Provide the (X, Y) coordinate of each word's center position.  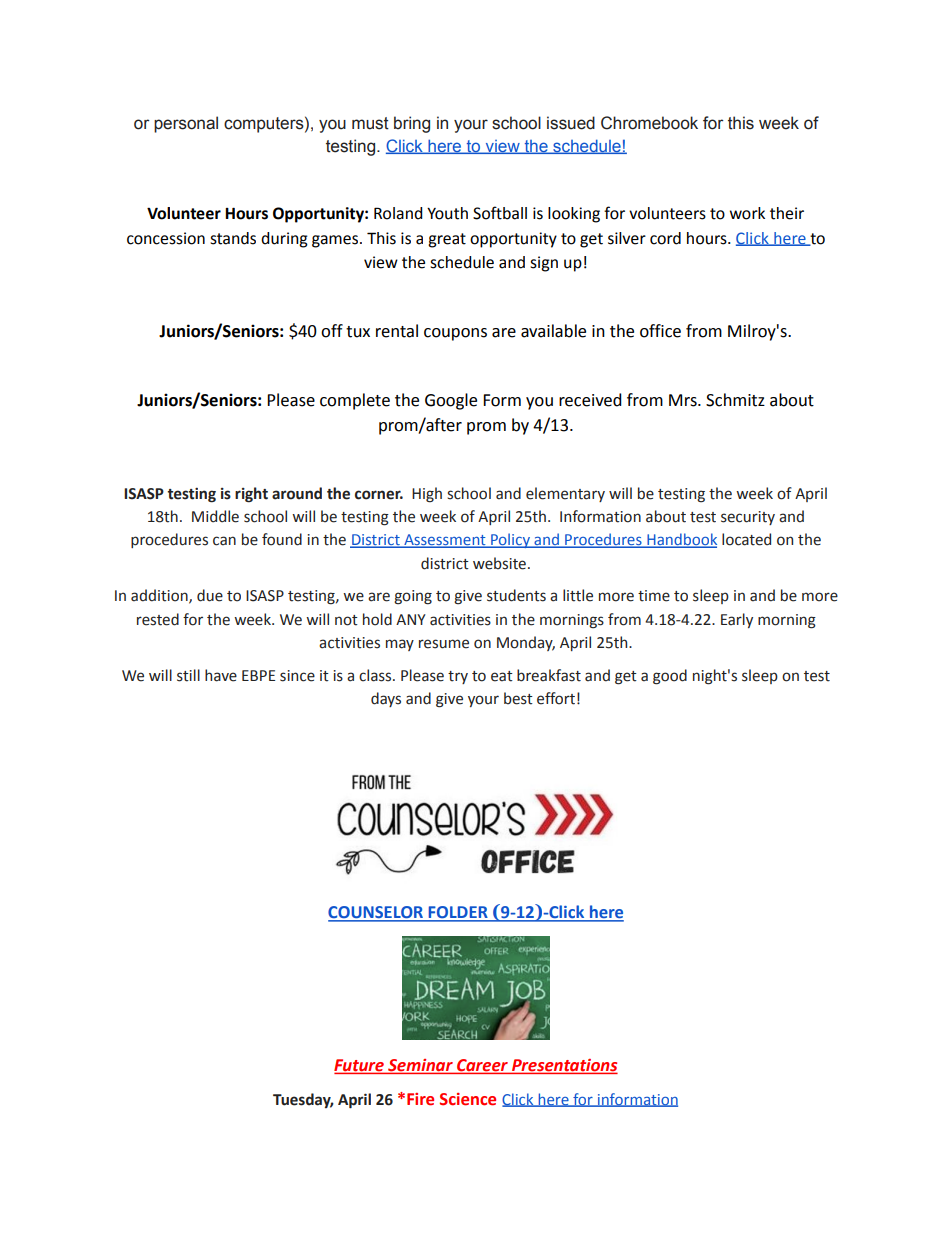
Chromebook (649, 123)
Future (360, 1066)
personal (186, 124)
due (210, 595)
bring (412, 124)
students (516, 595)
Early (737, 620)
